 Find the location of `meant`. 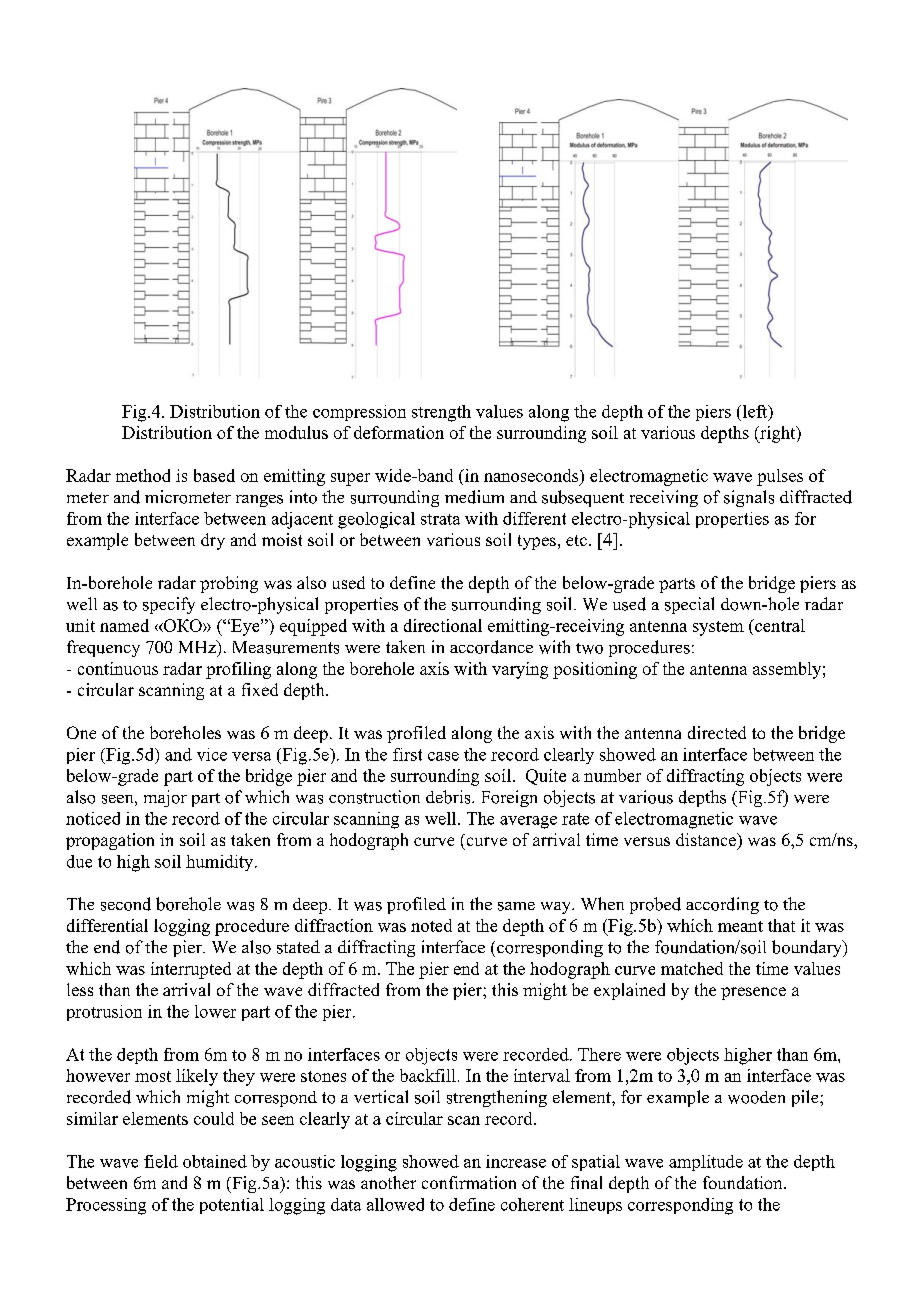

meant is located at coordinates (740, 926).
